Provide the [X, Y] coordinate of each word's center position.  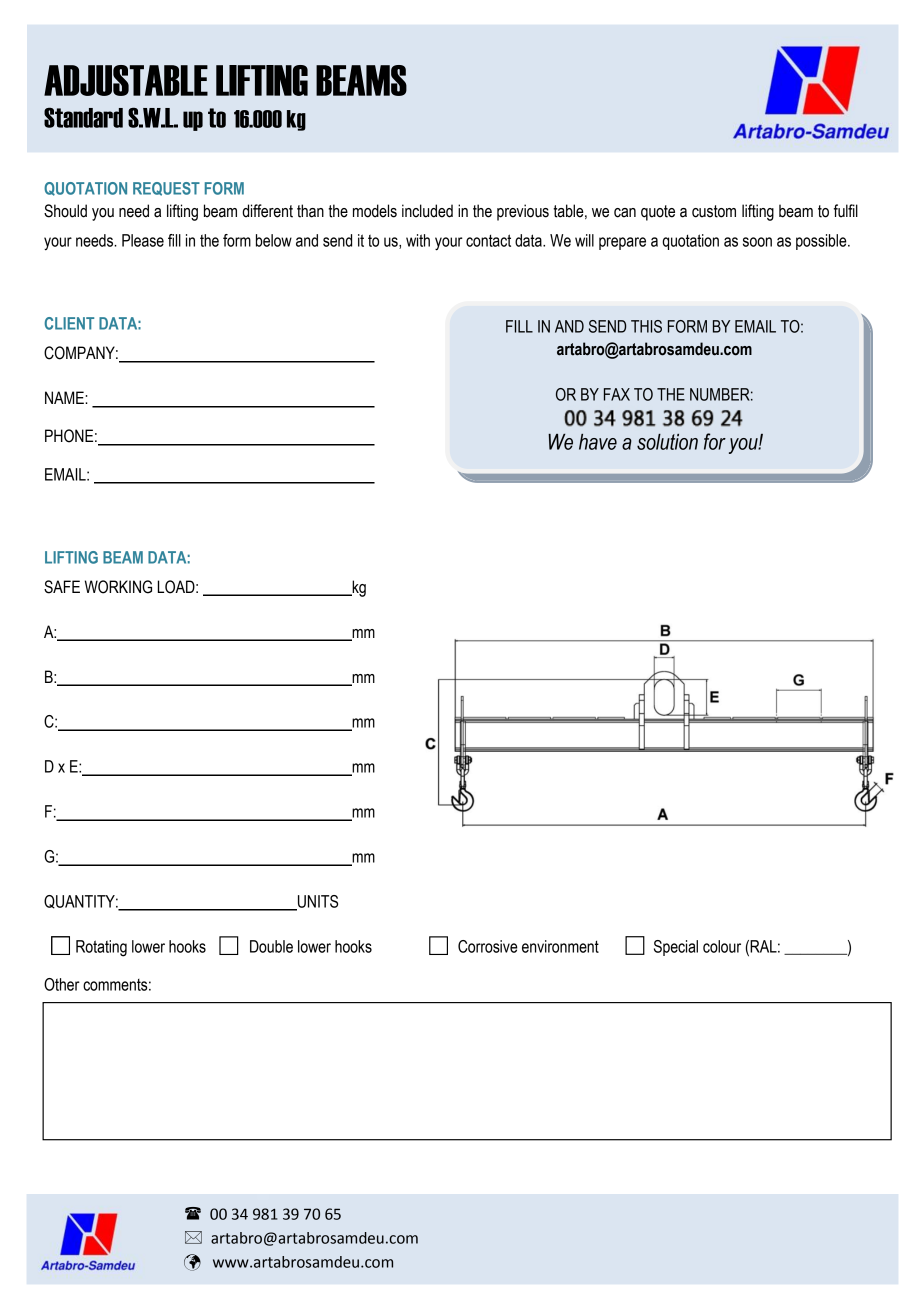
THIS [646, 326]
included [427, 211]
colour [722, 946]
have [598, 442]
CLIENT [69, 323]
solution [667, 442]
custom [714, 211]
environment [560, 946]
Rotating [101, 948]
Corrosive [488, 946]
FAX [617, 394]
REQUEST [166, 189]
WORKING [118, 587]
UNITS [317, 902]
